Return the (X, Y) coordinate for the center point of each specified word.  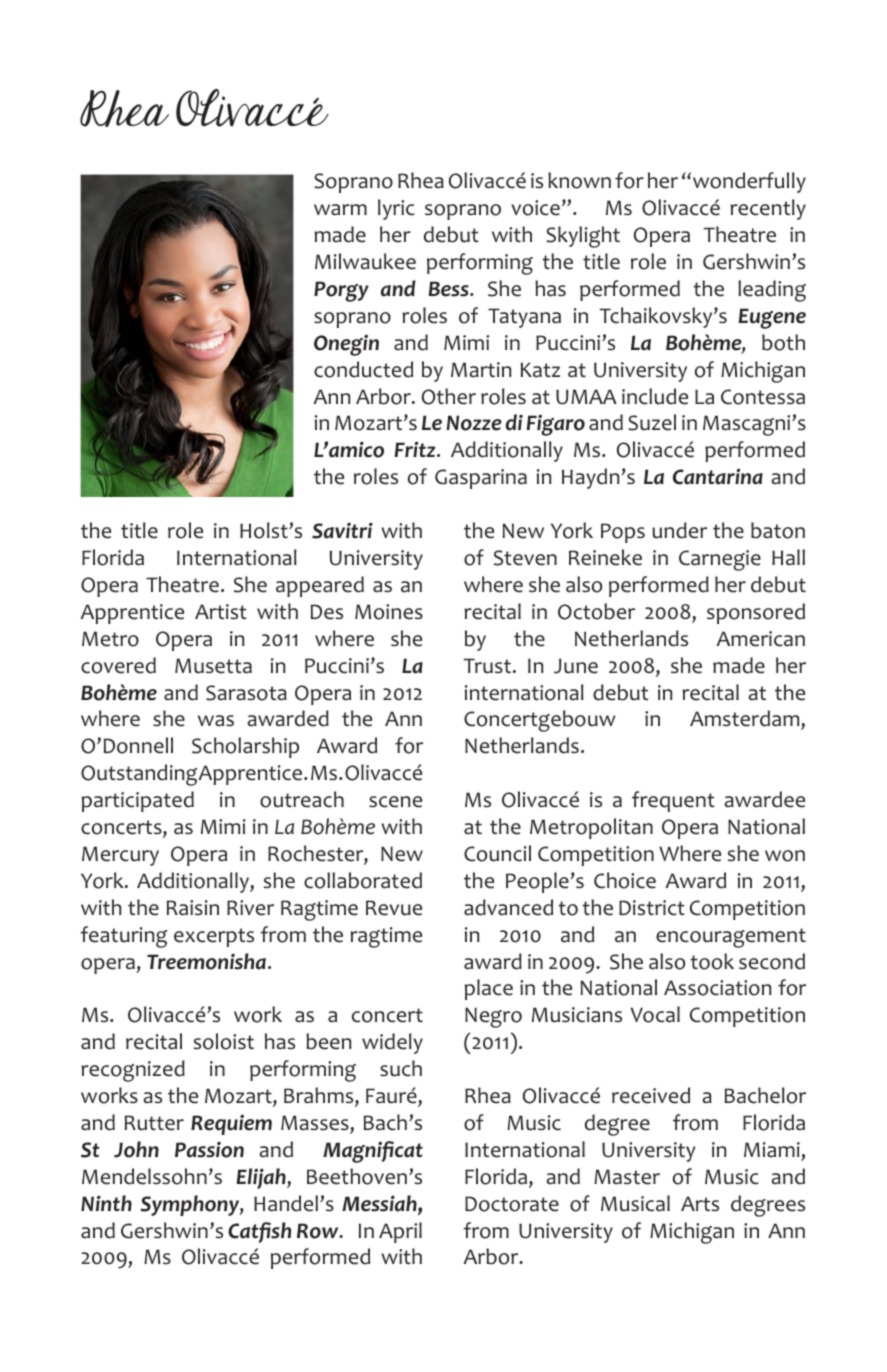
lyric (396, 209)
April (400, 1232)
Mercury (120, 856)
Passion (209, 1149)
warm (340, 210)
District (652, 908)
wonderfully (749, 182)
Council (497, 853)
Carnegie (720, 560)
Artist (221, 611)
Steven (525, 558)
